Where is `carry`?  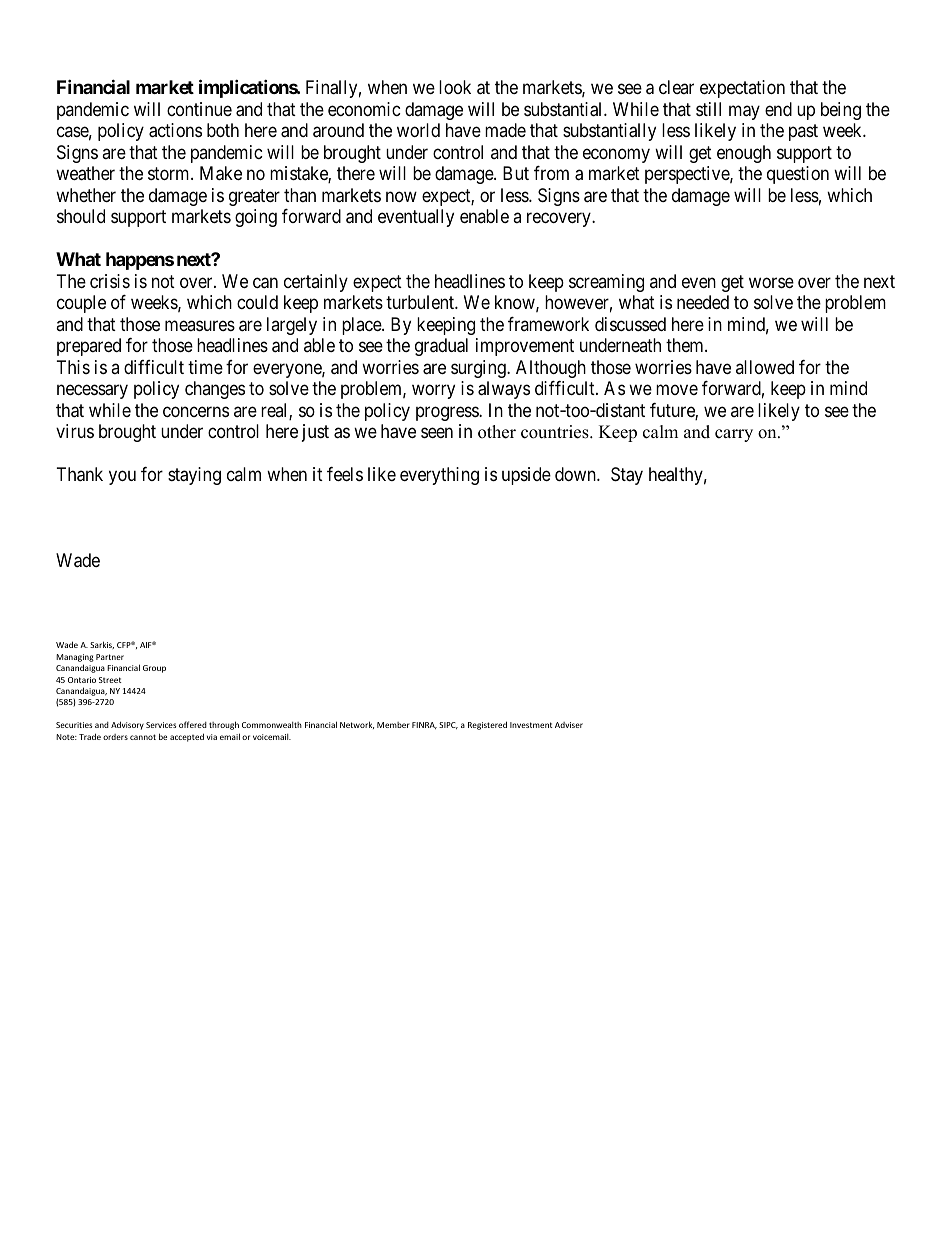
carry is located at coordinates (734, 435).
